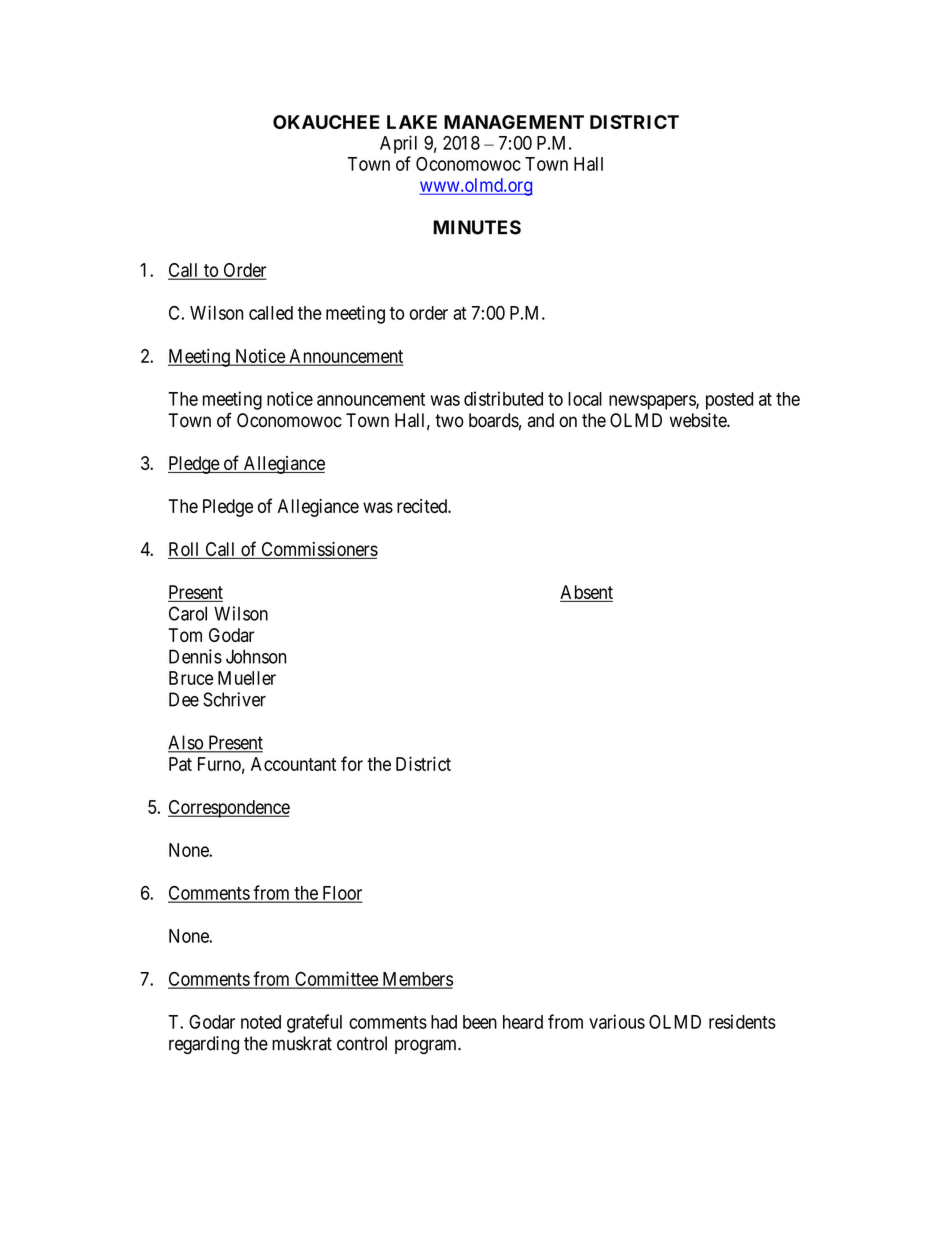 The height and width of the document is (1233, 952). What do you see at coordinates (444, 1022) in the document?
I see `had` at bounding box center [444, 1022].
